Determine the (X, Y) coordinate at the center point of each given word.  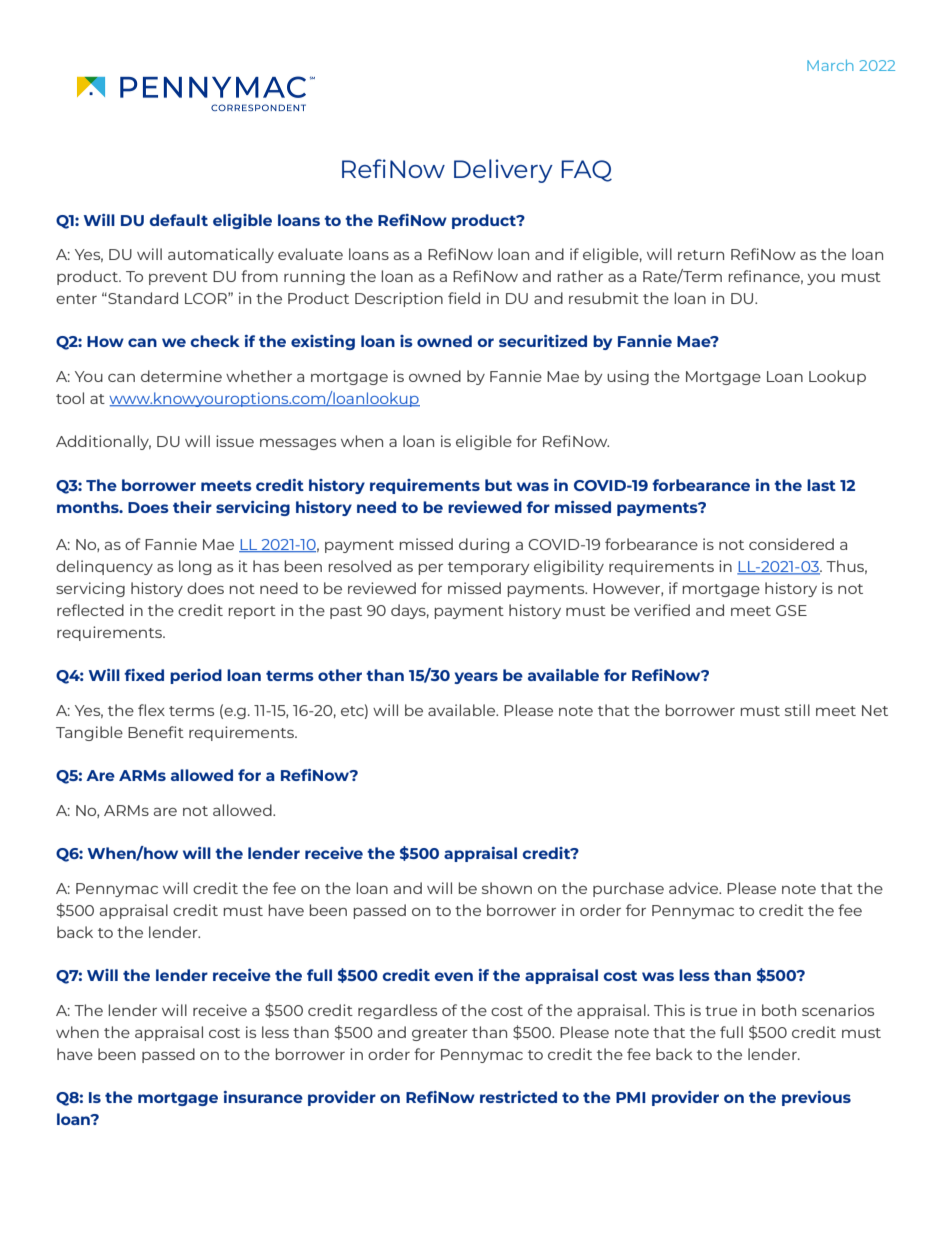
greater (440, 1034)
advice (695, 888)
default (179, 220)
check (215, 341)
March (830, 65)
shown (507, 888)
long (195, 567)
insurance (263, 1097)
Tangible (89, 733)
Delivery (503, 171)
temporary (488, 568)
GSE (791, 610)
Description (399, 299)
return (701, 255)
